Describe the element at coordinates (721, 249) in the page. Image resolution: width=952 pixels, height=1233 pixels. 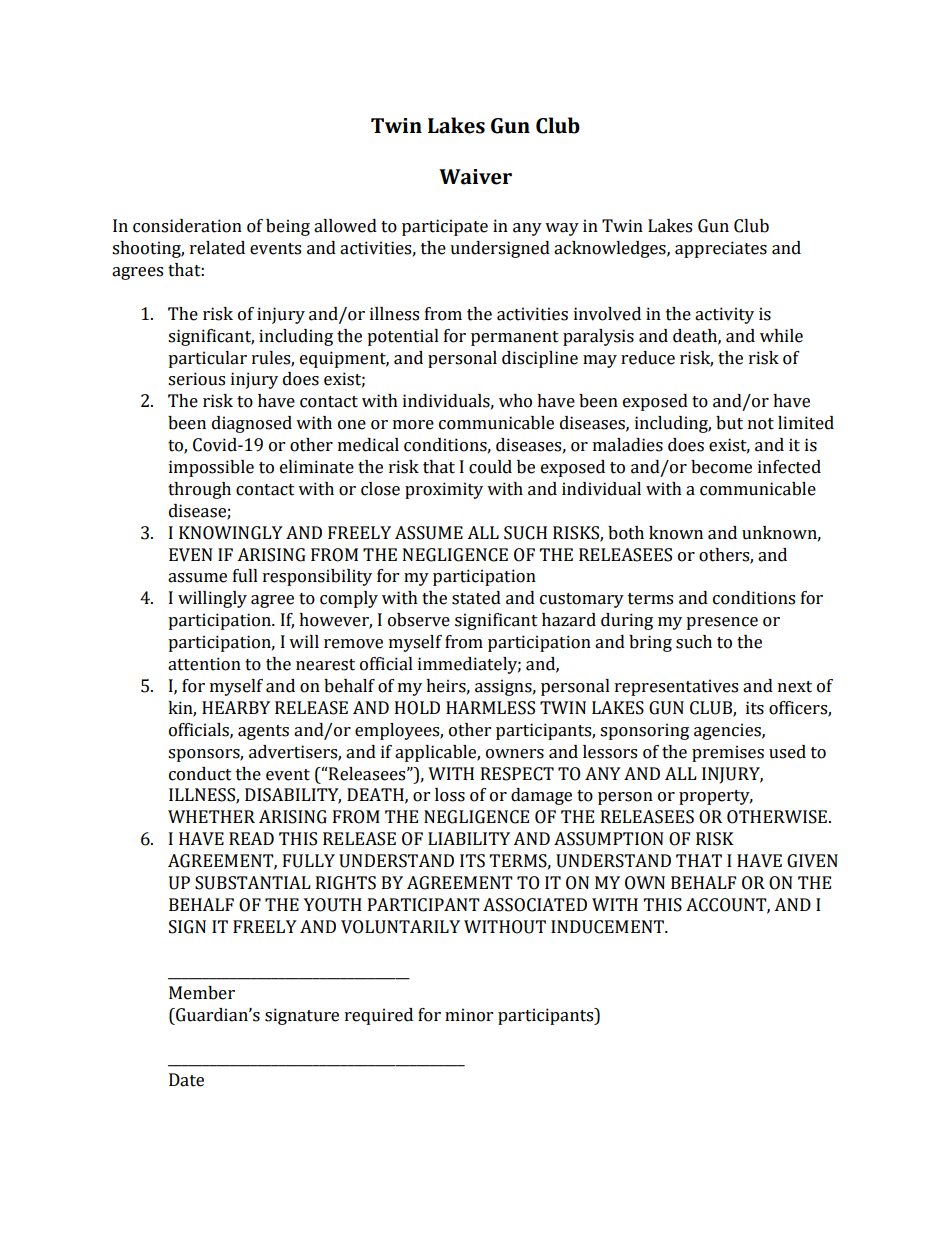
I see `appreciates` at that location.
